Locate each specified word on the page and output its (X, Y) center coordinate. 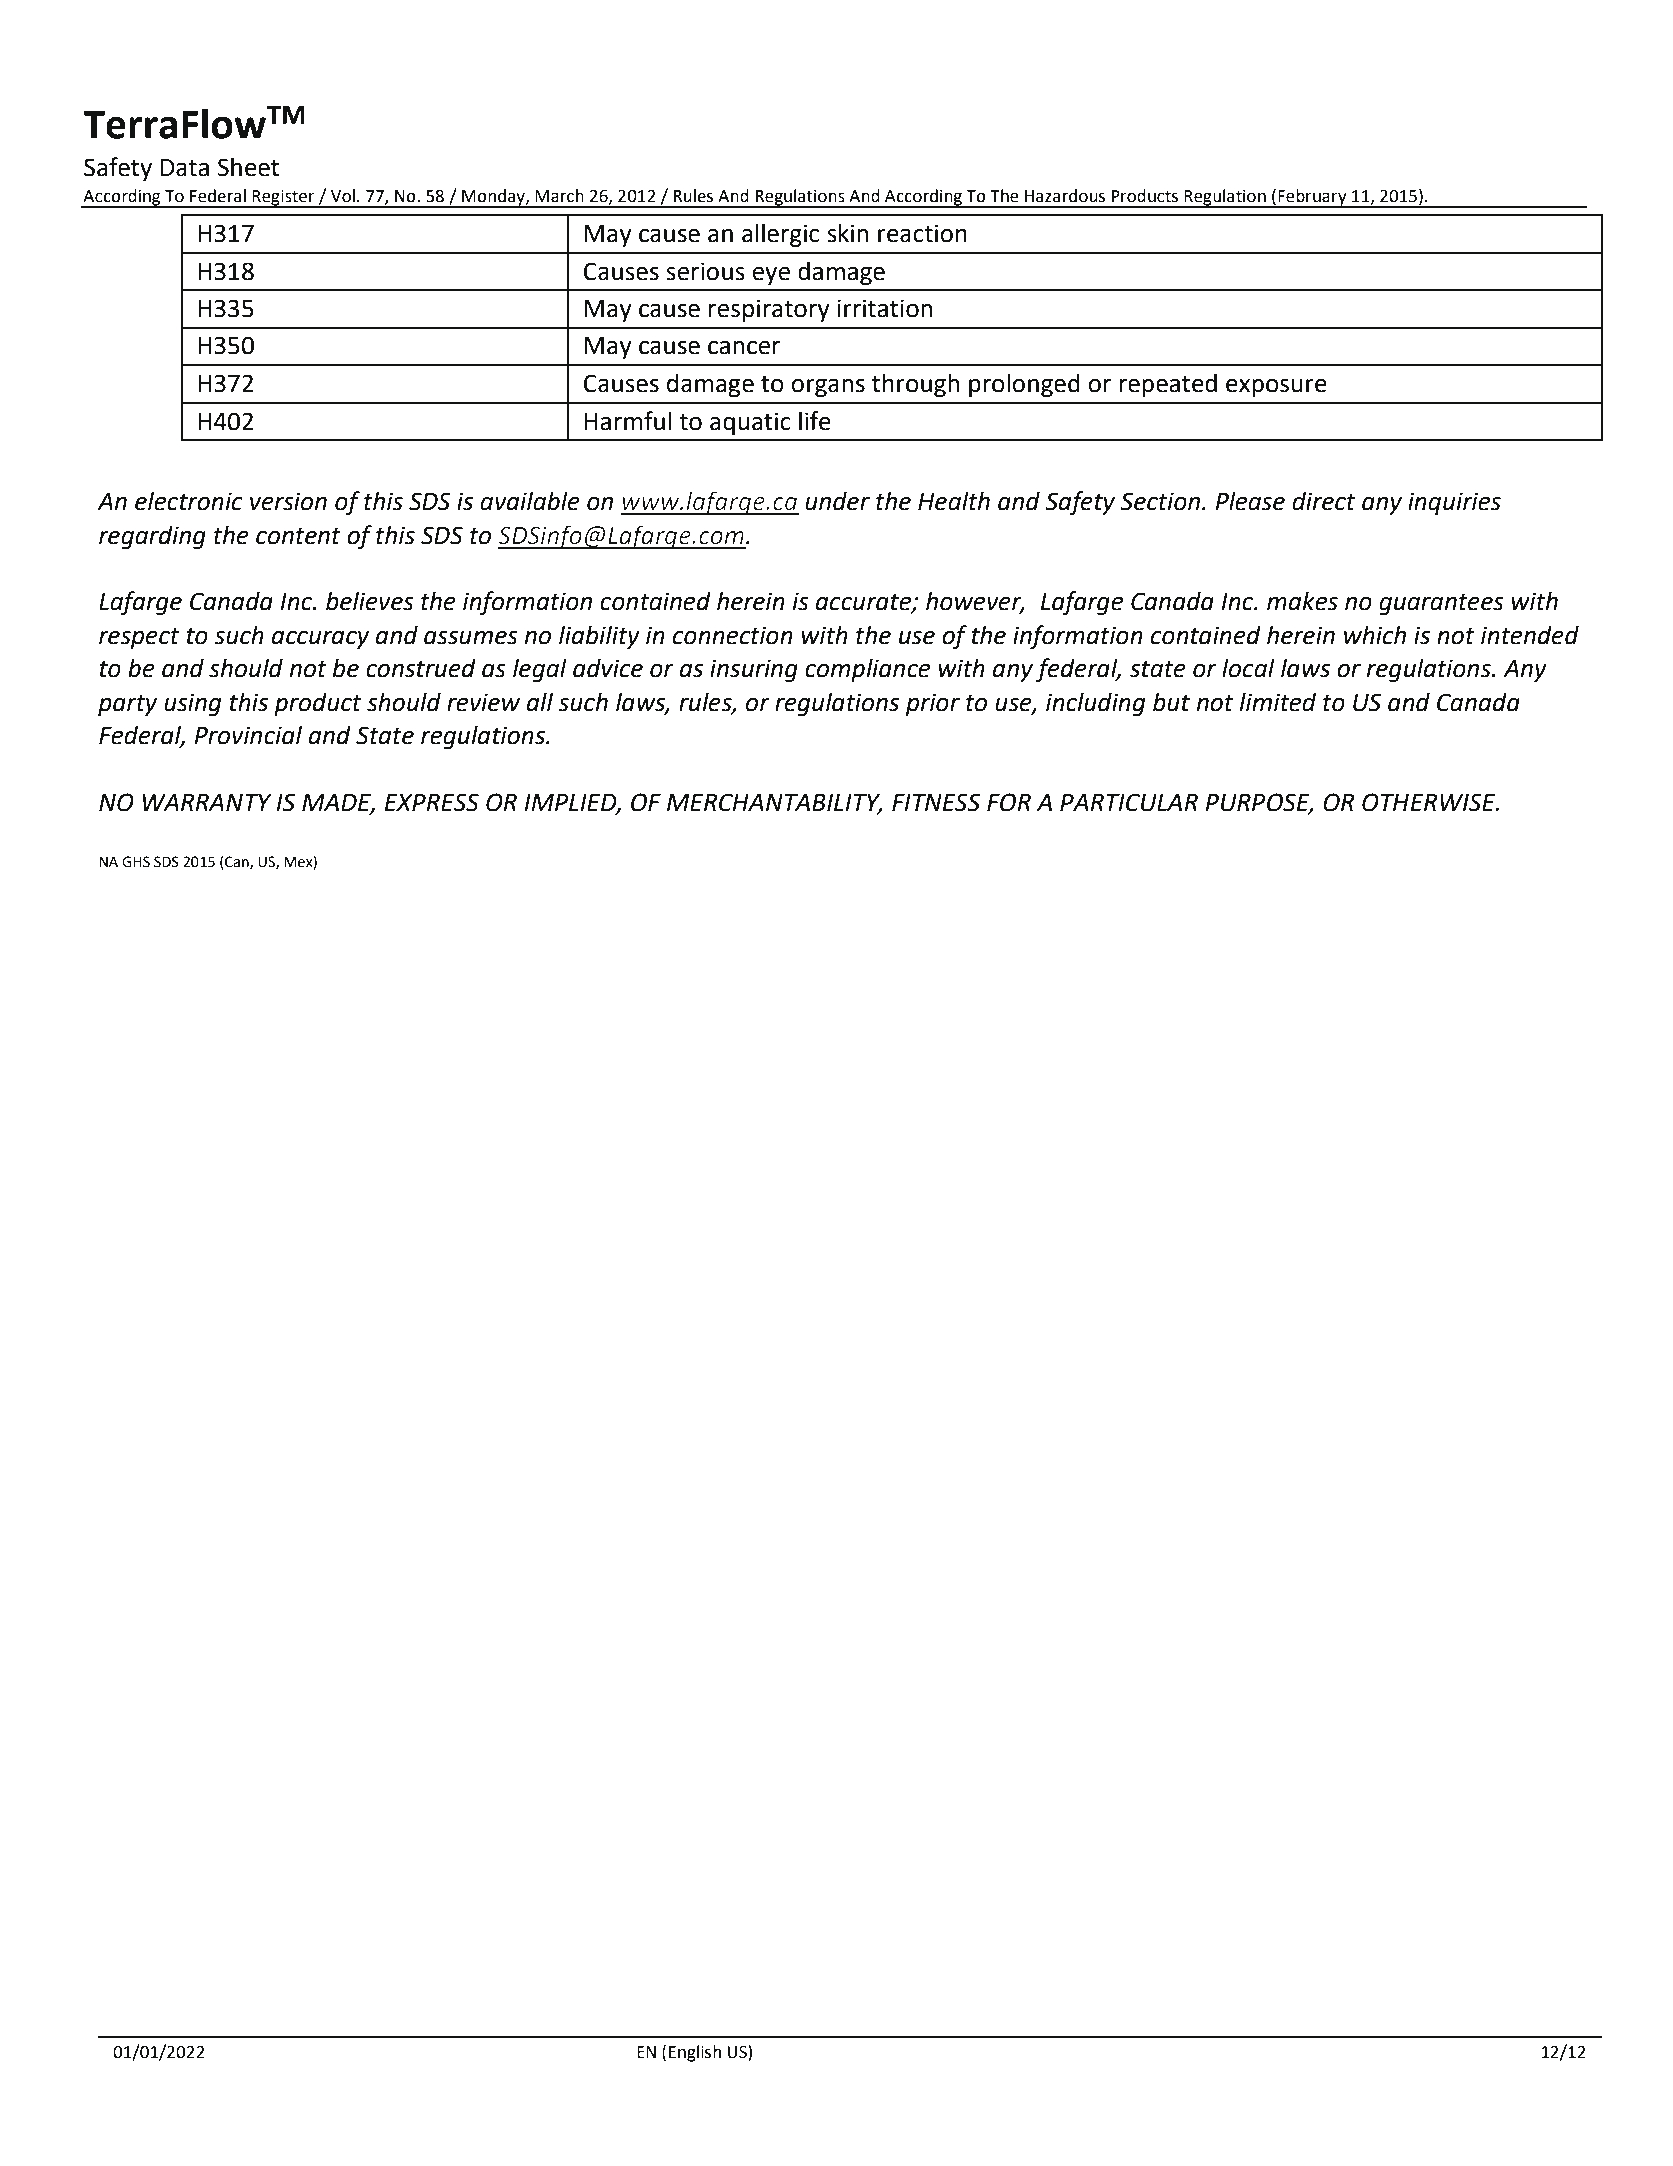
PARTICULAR (1129, 802)
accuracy (320, 640)
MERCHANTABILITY (774, 803)
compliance (867, 670)
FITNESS (936, 802)
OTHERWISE (1430, 802)
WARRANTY (207, 802)
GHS (136, 862)
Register (283, 198)
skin (847, 233)
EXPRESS (432, 802)
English (695, 2053)
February (1312, 198)
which (1375, 635)
